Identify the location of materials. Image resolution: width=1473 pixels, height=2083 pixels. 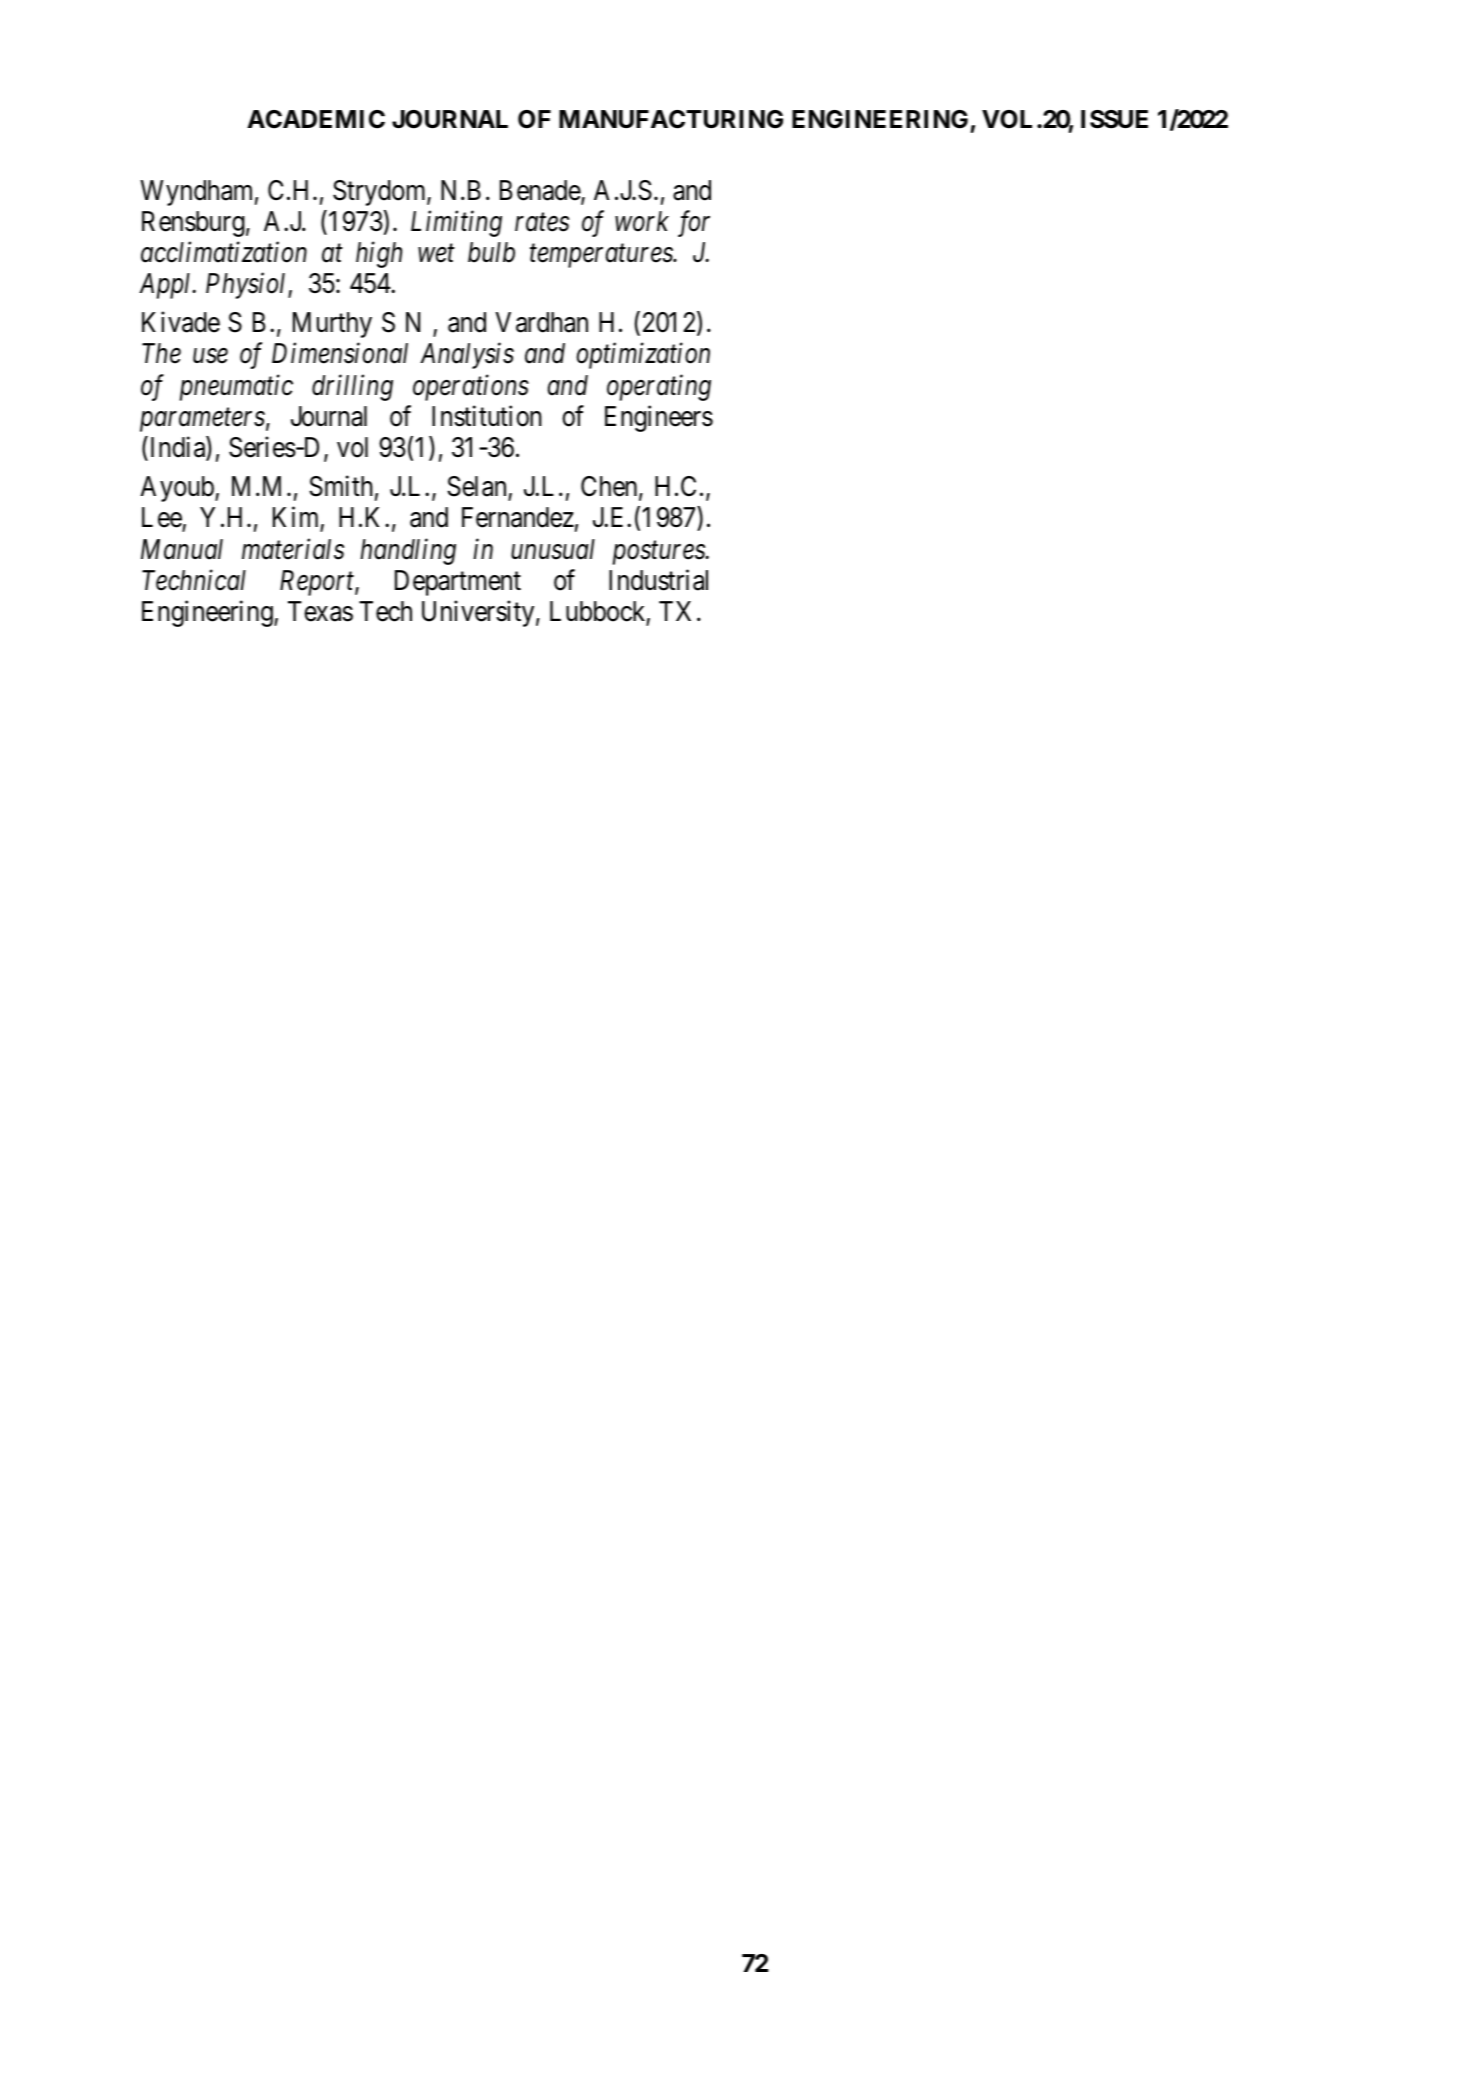
(293, 549).
